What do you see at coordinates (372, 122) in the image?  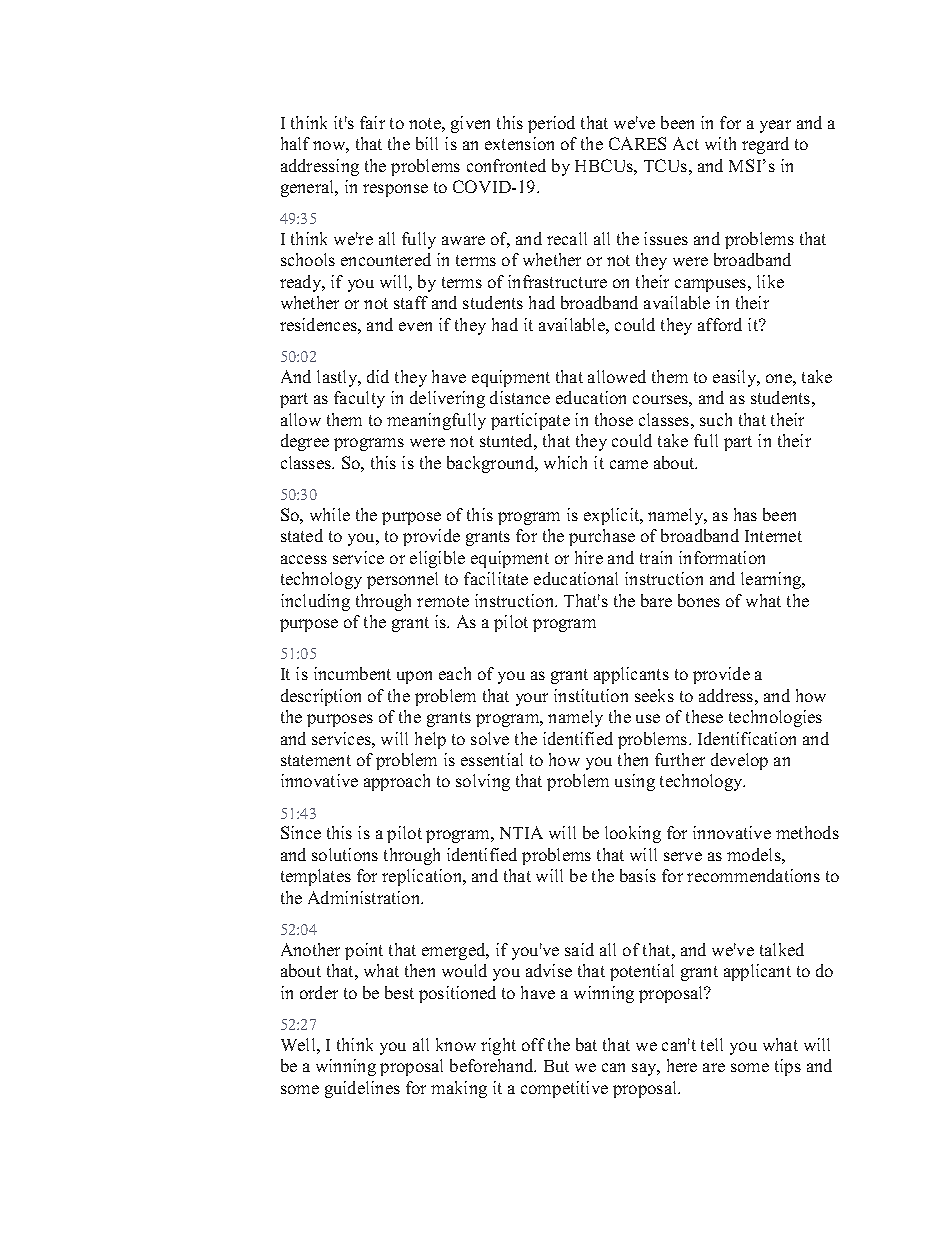 I see `fair` at bounding box center [372, 122].
